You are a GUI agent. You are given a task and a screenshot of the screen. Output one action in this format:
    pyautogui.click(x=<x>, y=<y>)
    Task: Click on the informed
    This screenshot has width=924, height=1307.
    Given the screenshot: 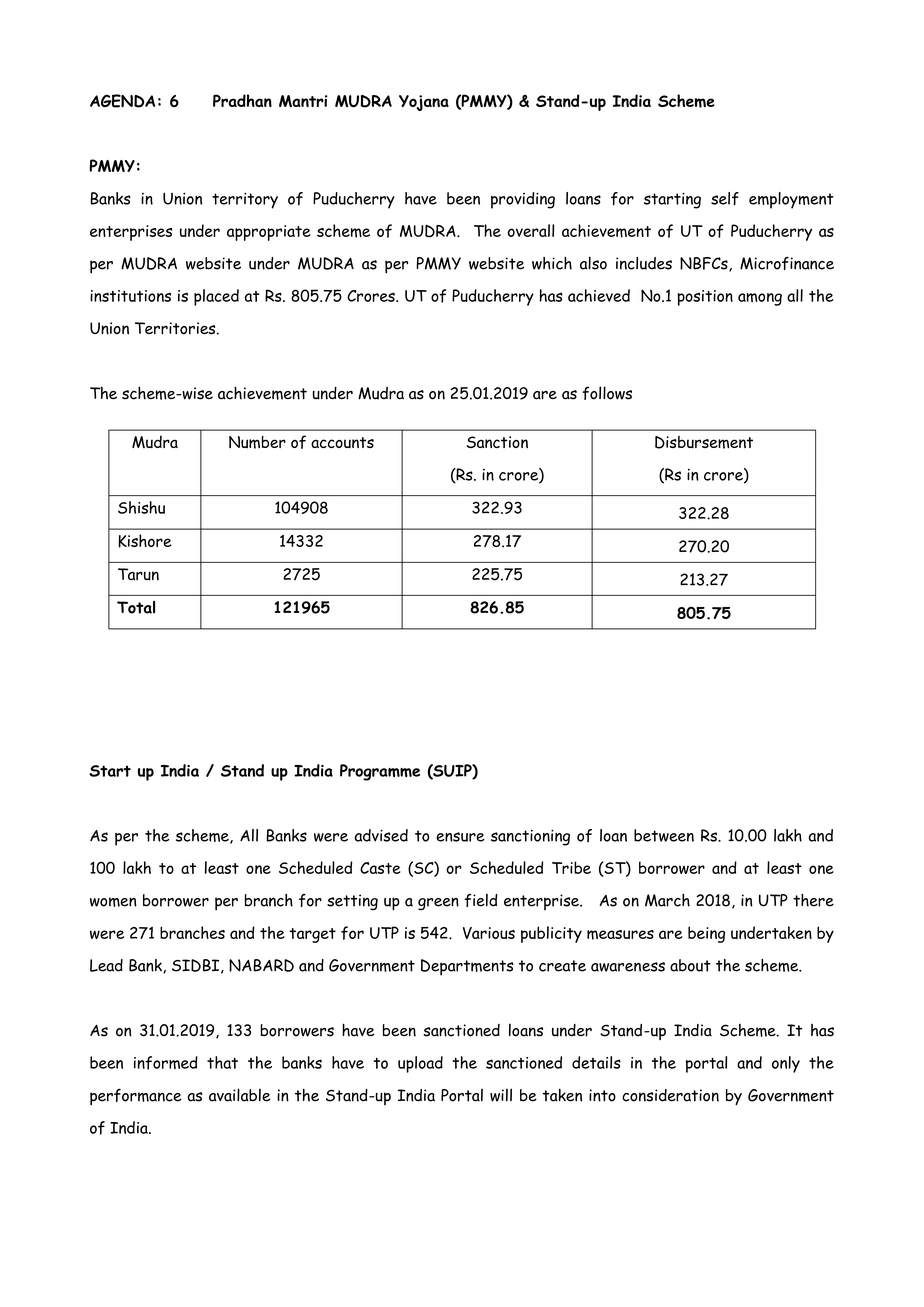 What is the action you would take?
    pyautogui.click(x=166, y=1063)
